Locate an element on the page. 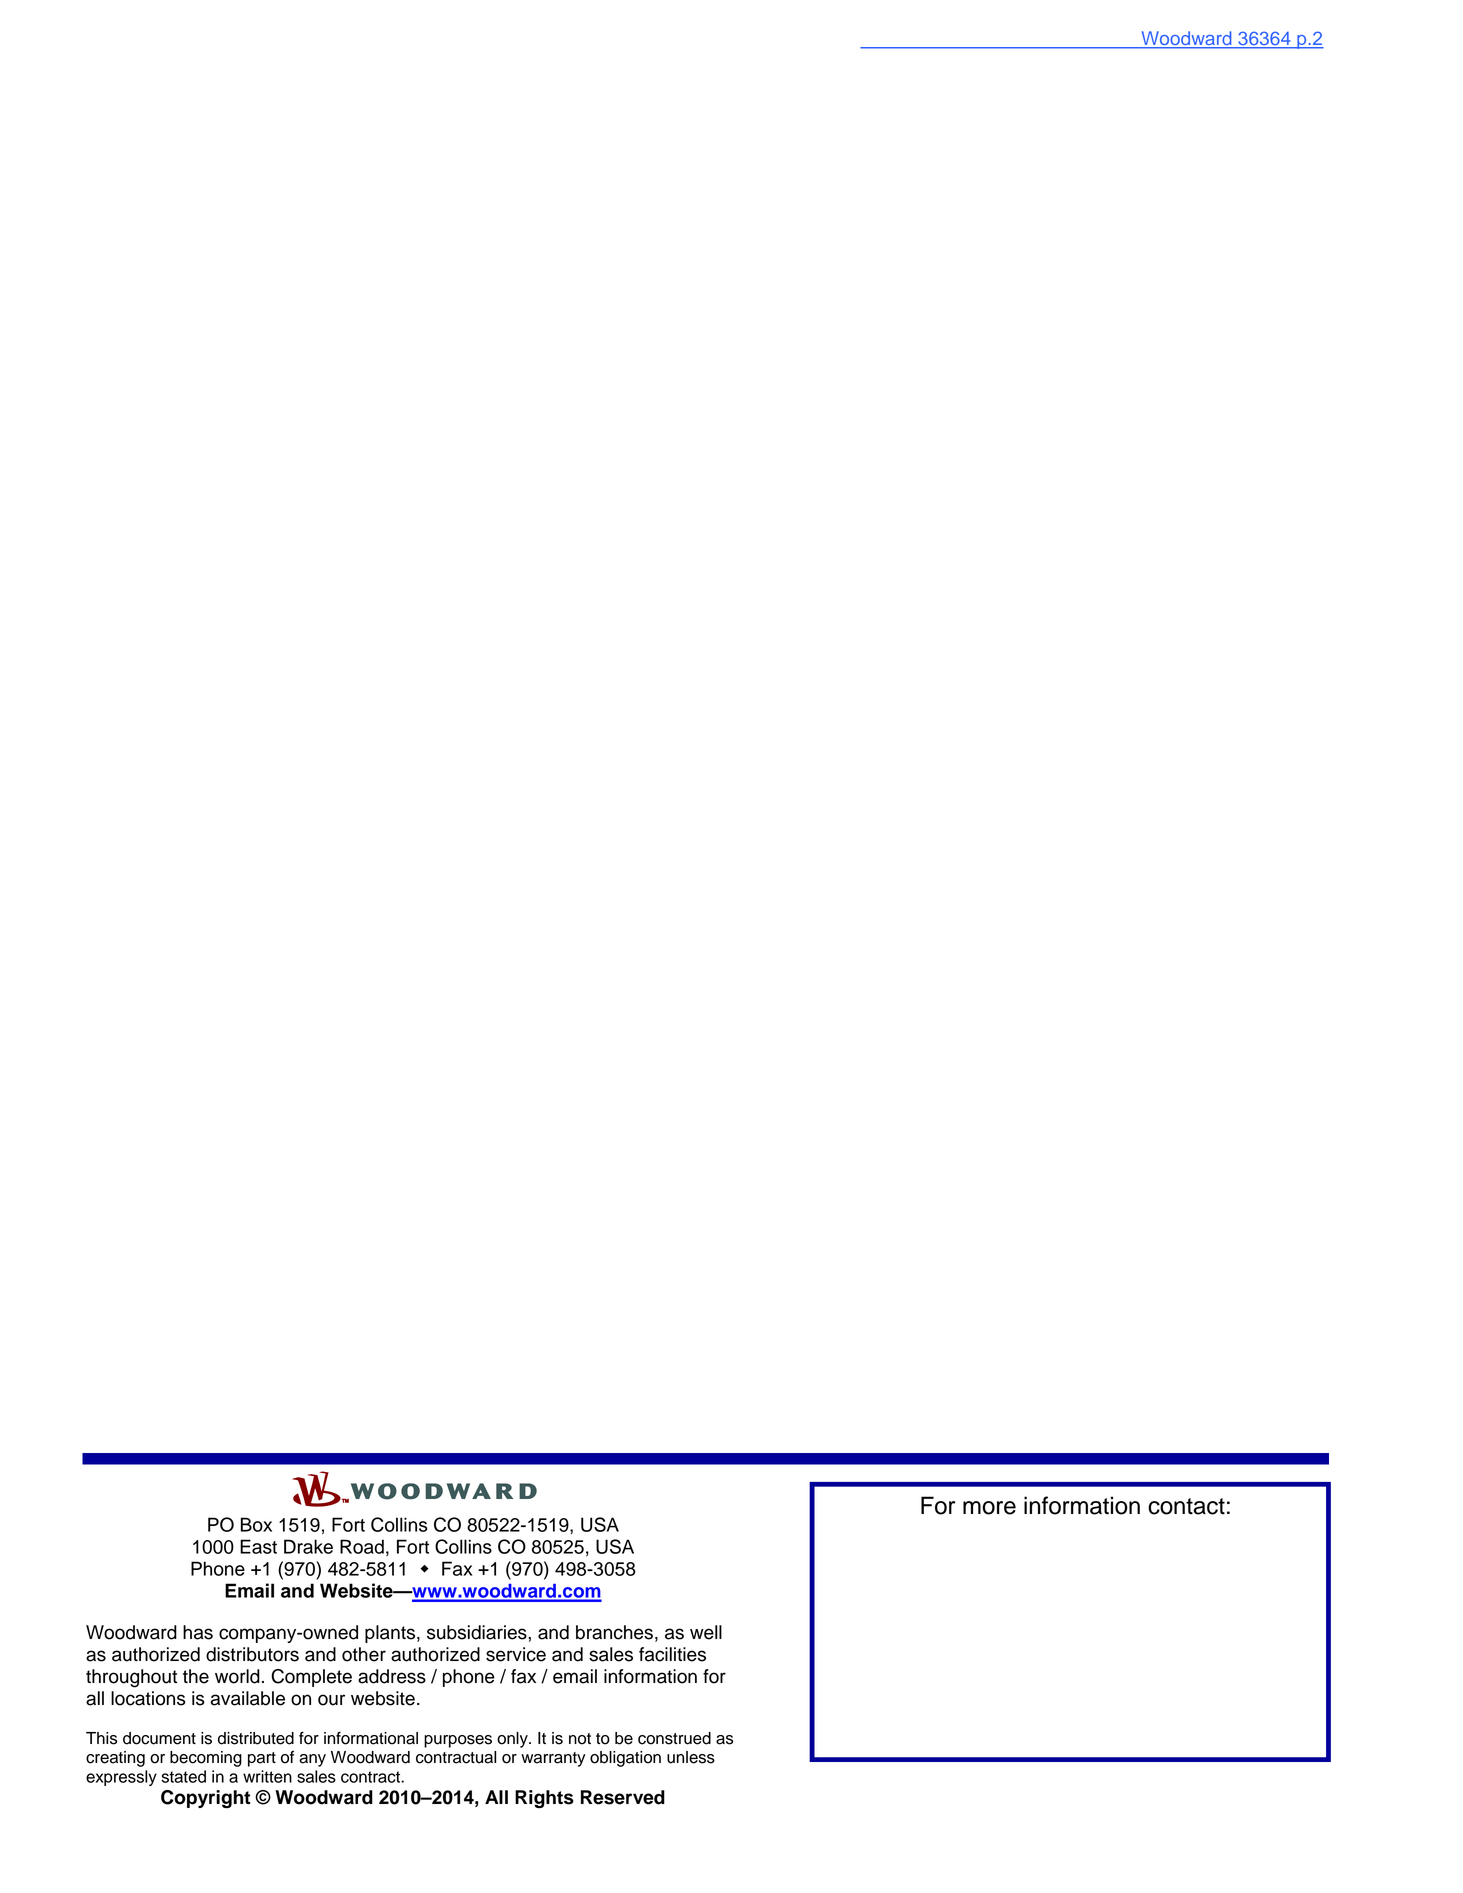  Copyright is located at coordinates (205, 1799).
